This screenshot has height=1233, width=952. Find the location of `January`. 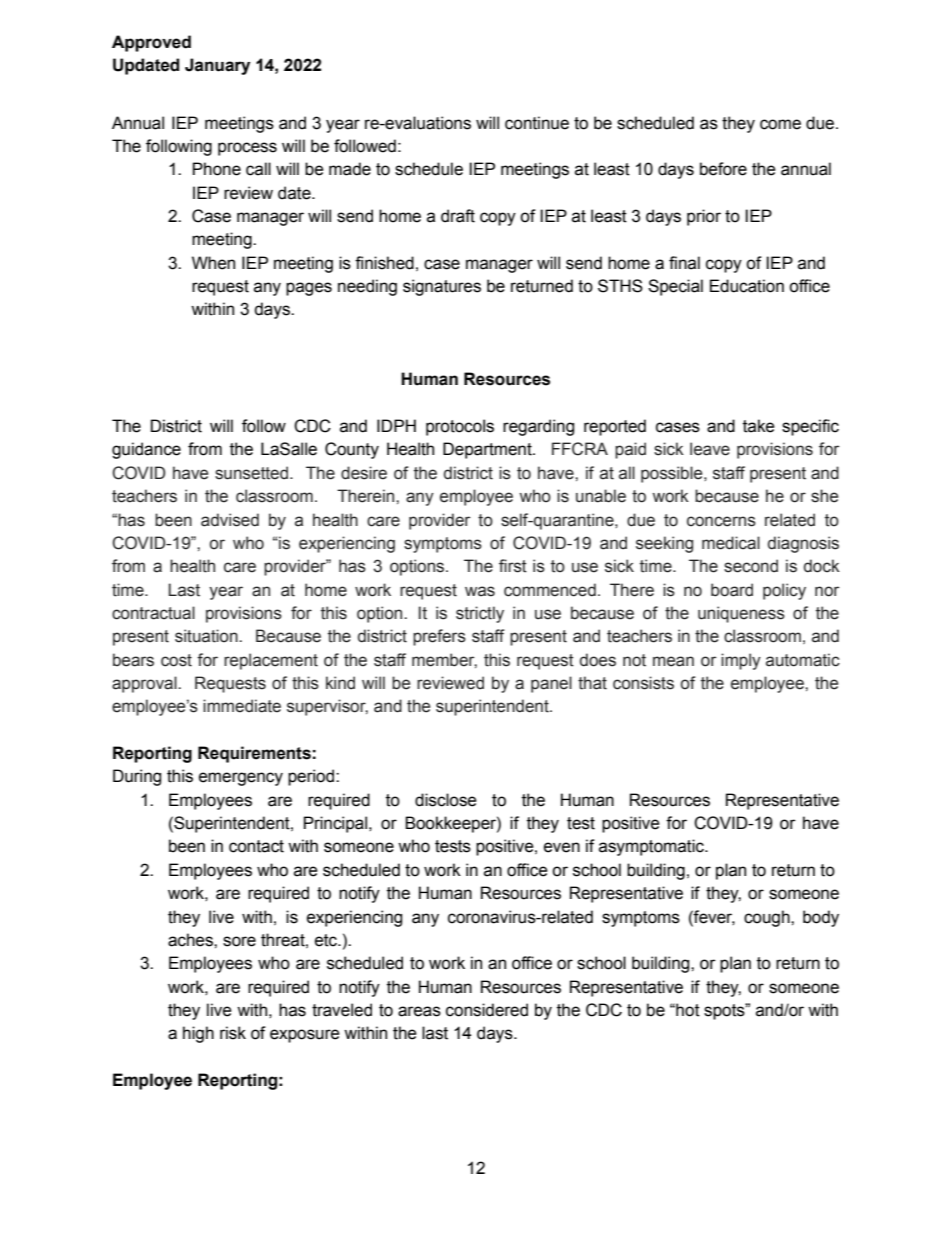

January is located at coordinates (217, 66).
